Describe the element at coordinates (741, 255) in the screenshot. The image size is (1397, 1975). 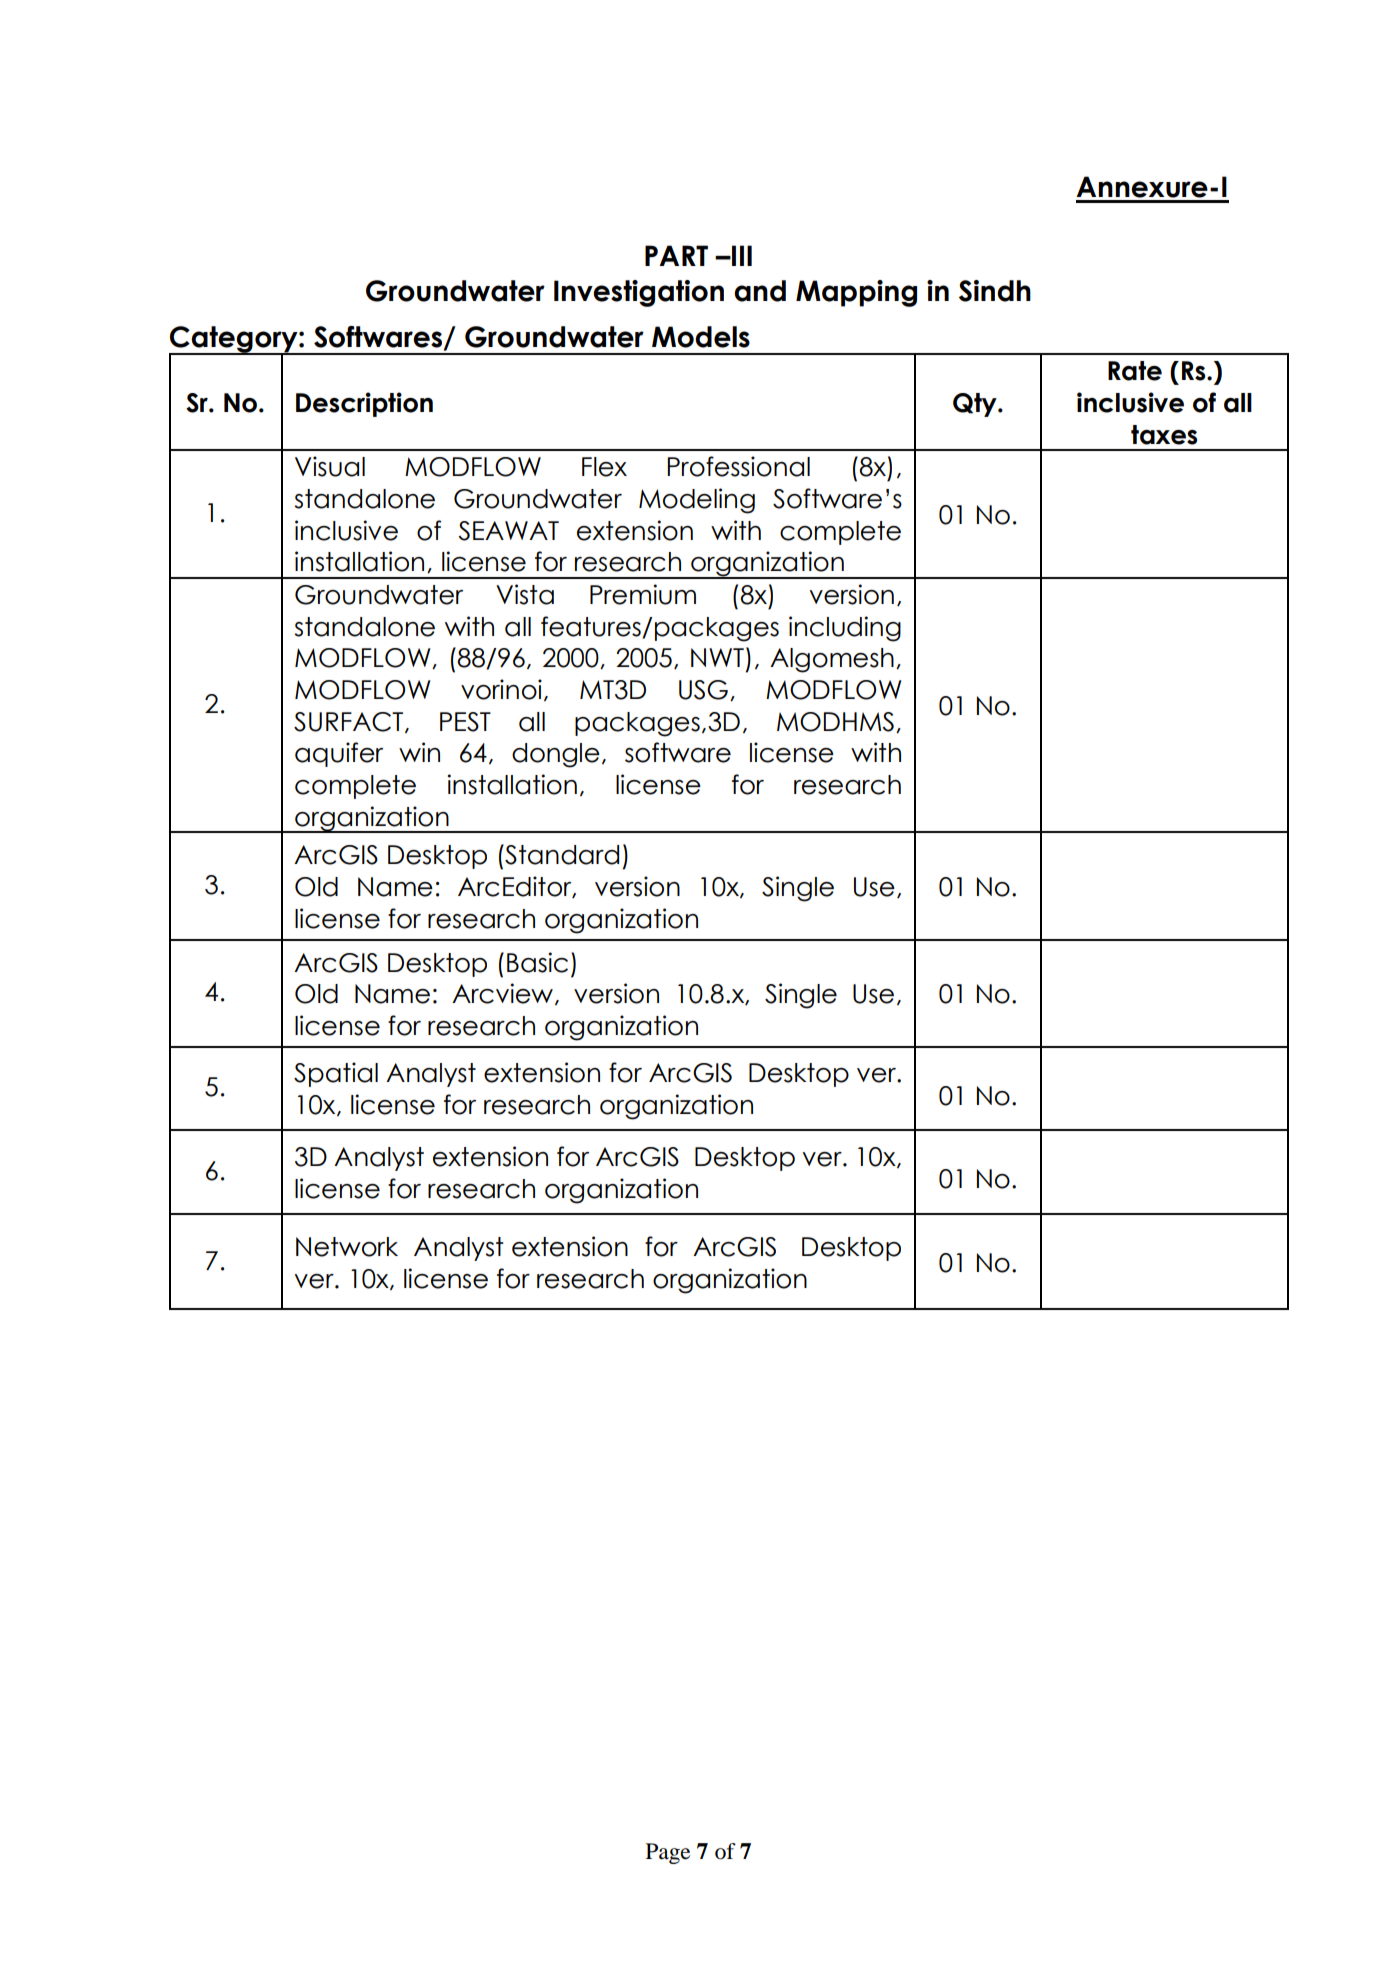
I see `III` at that location.
